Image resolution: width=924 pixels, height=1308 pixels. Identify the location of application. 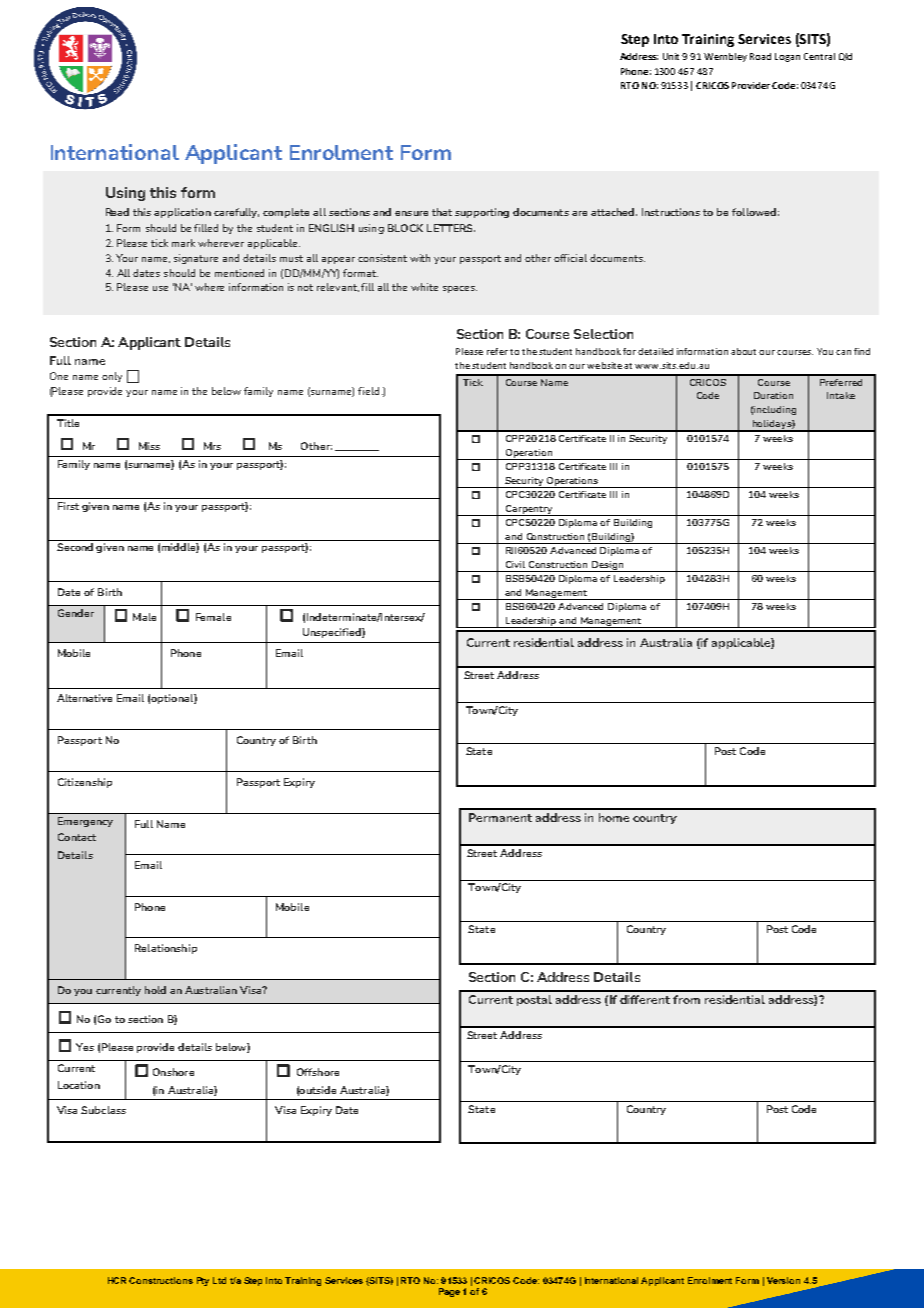
(182, 213).
